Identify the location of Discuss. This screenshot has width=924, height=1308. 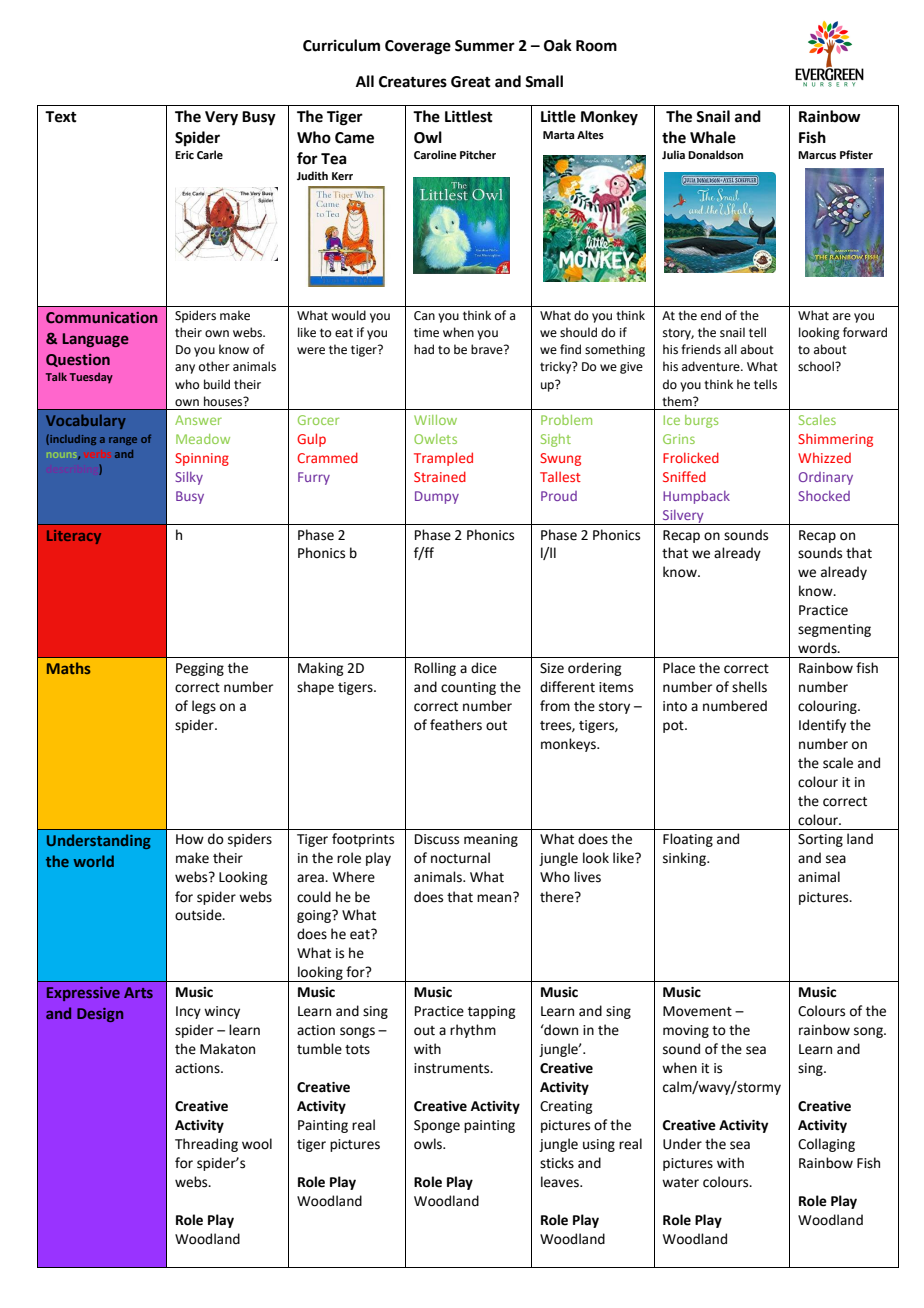
(437, 839).
